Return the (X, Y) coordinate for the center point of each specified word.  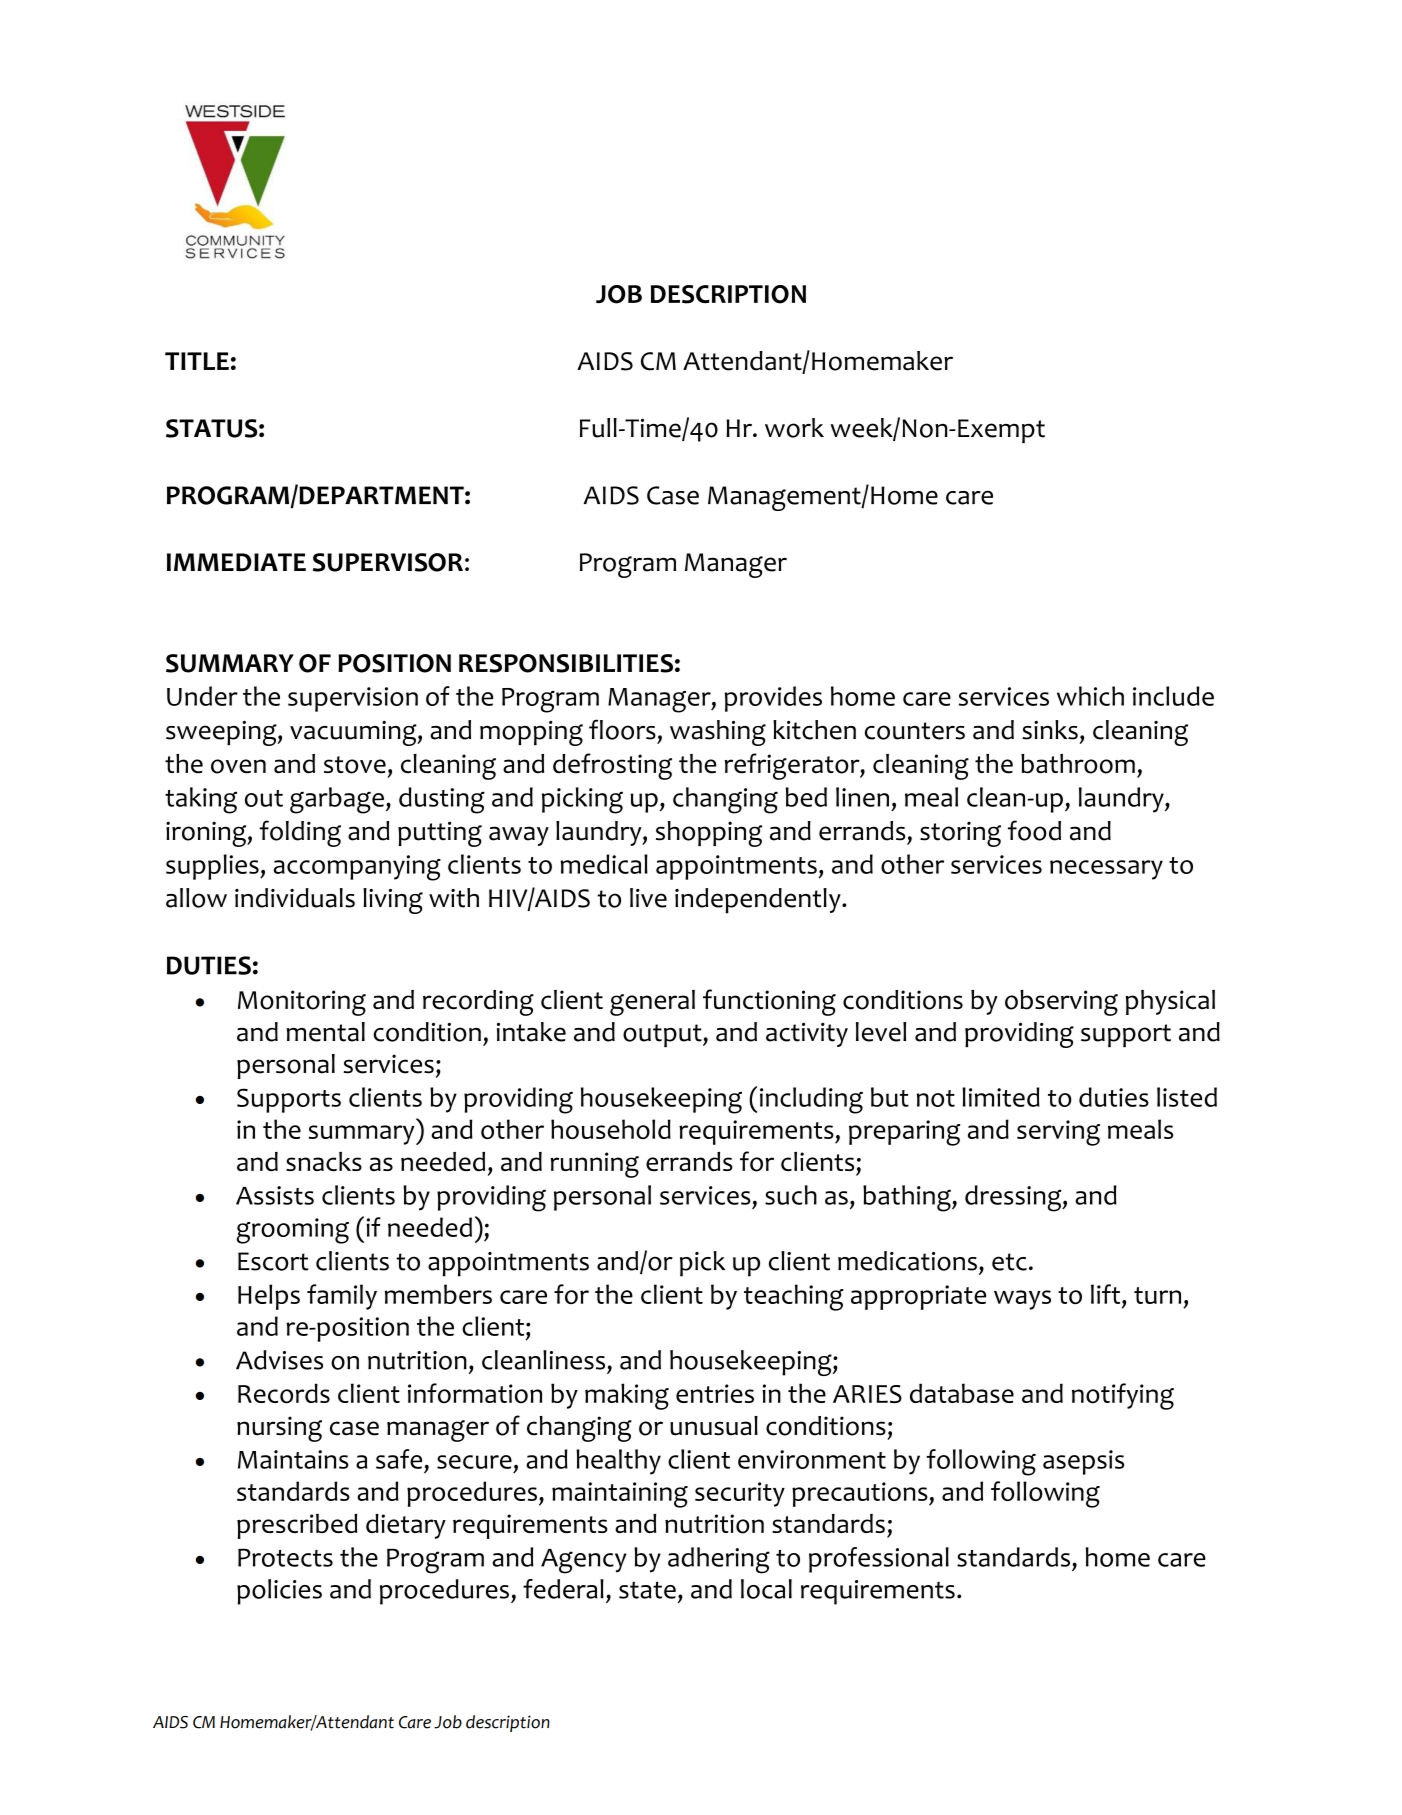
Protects (285, 1557)
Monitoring (302, 1003)
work (794, 428)
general (652, 1003)
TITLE (197, 361)
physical (1170, 1002)
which (1090, 696)
